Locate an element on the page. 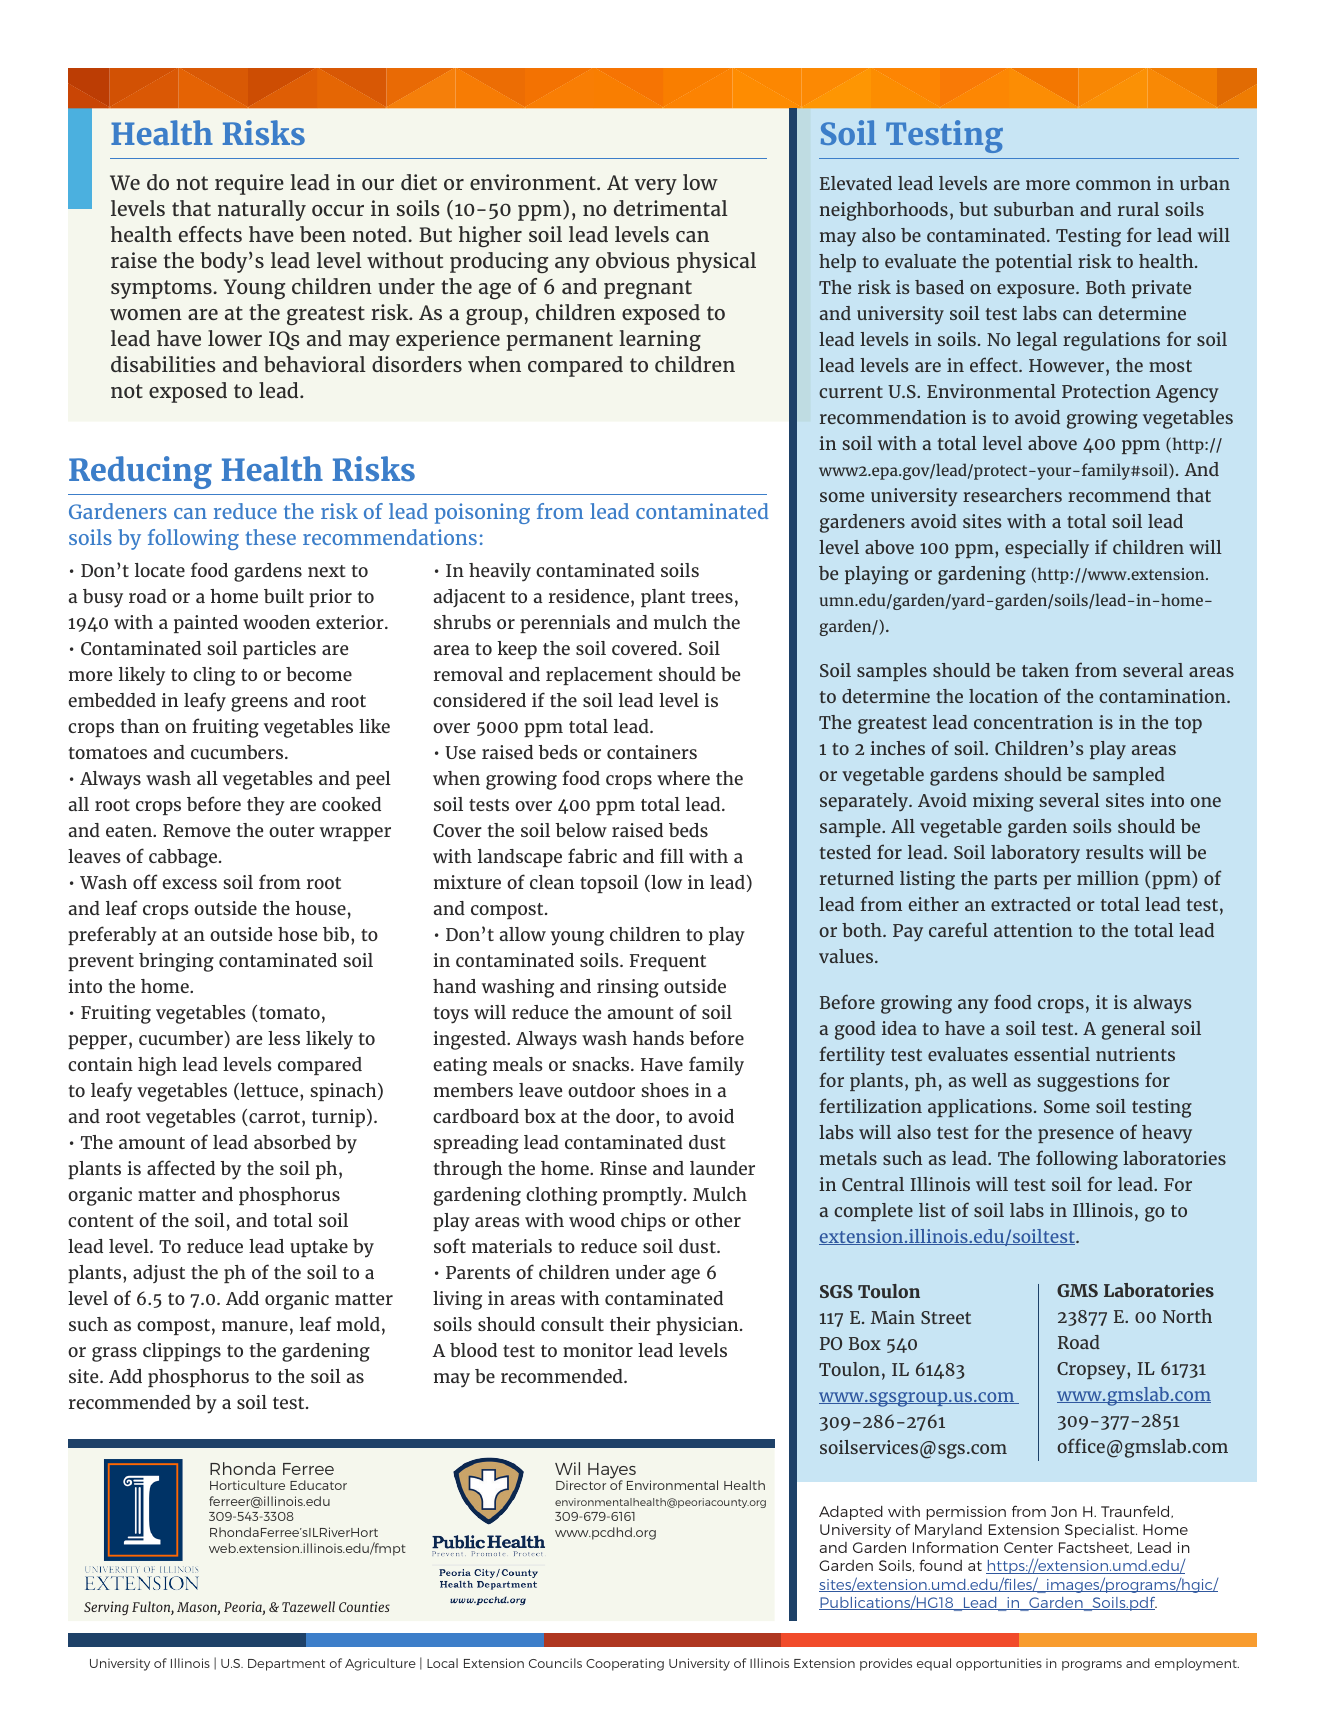 The width and height of the document is (1325, 1715). trees is located at coordinates (712, 597).
